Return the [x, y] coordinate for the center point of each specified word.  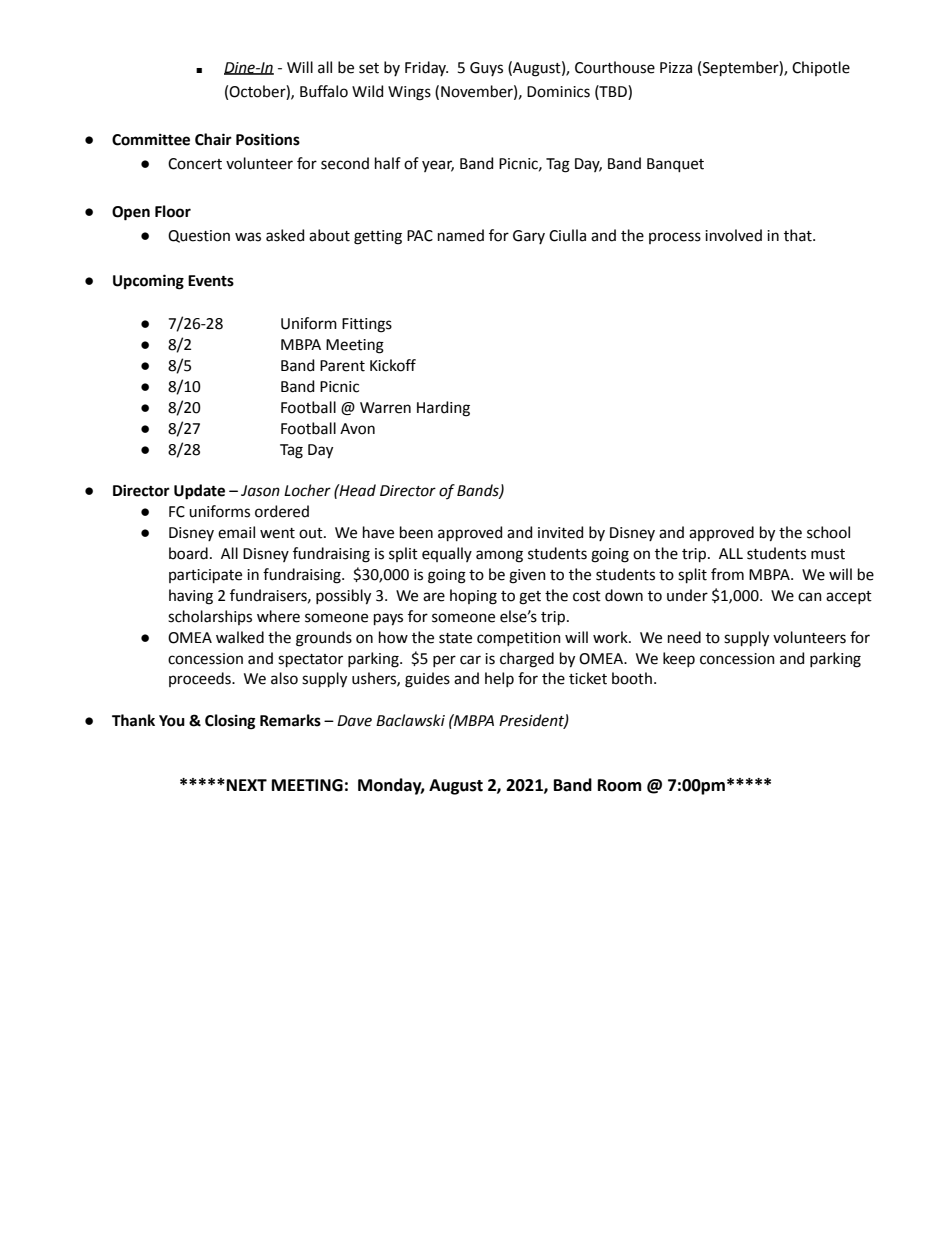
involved [733, 235]
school [828, 532]
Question [199, 236]
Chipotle [821, 68]
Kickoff [393, 365]
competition [519, 639]
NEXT [247, 785]
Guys [486, 69]
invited [560, 532]
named [461, 235]
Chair [213, 139]
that [799, 235]
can [810, 597]
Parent [342, 366]
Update [199, 492]
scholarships [210, 617]
